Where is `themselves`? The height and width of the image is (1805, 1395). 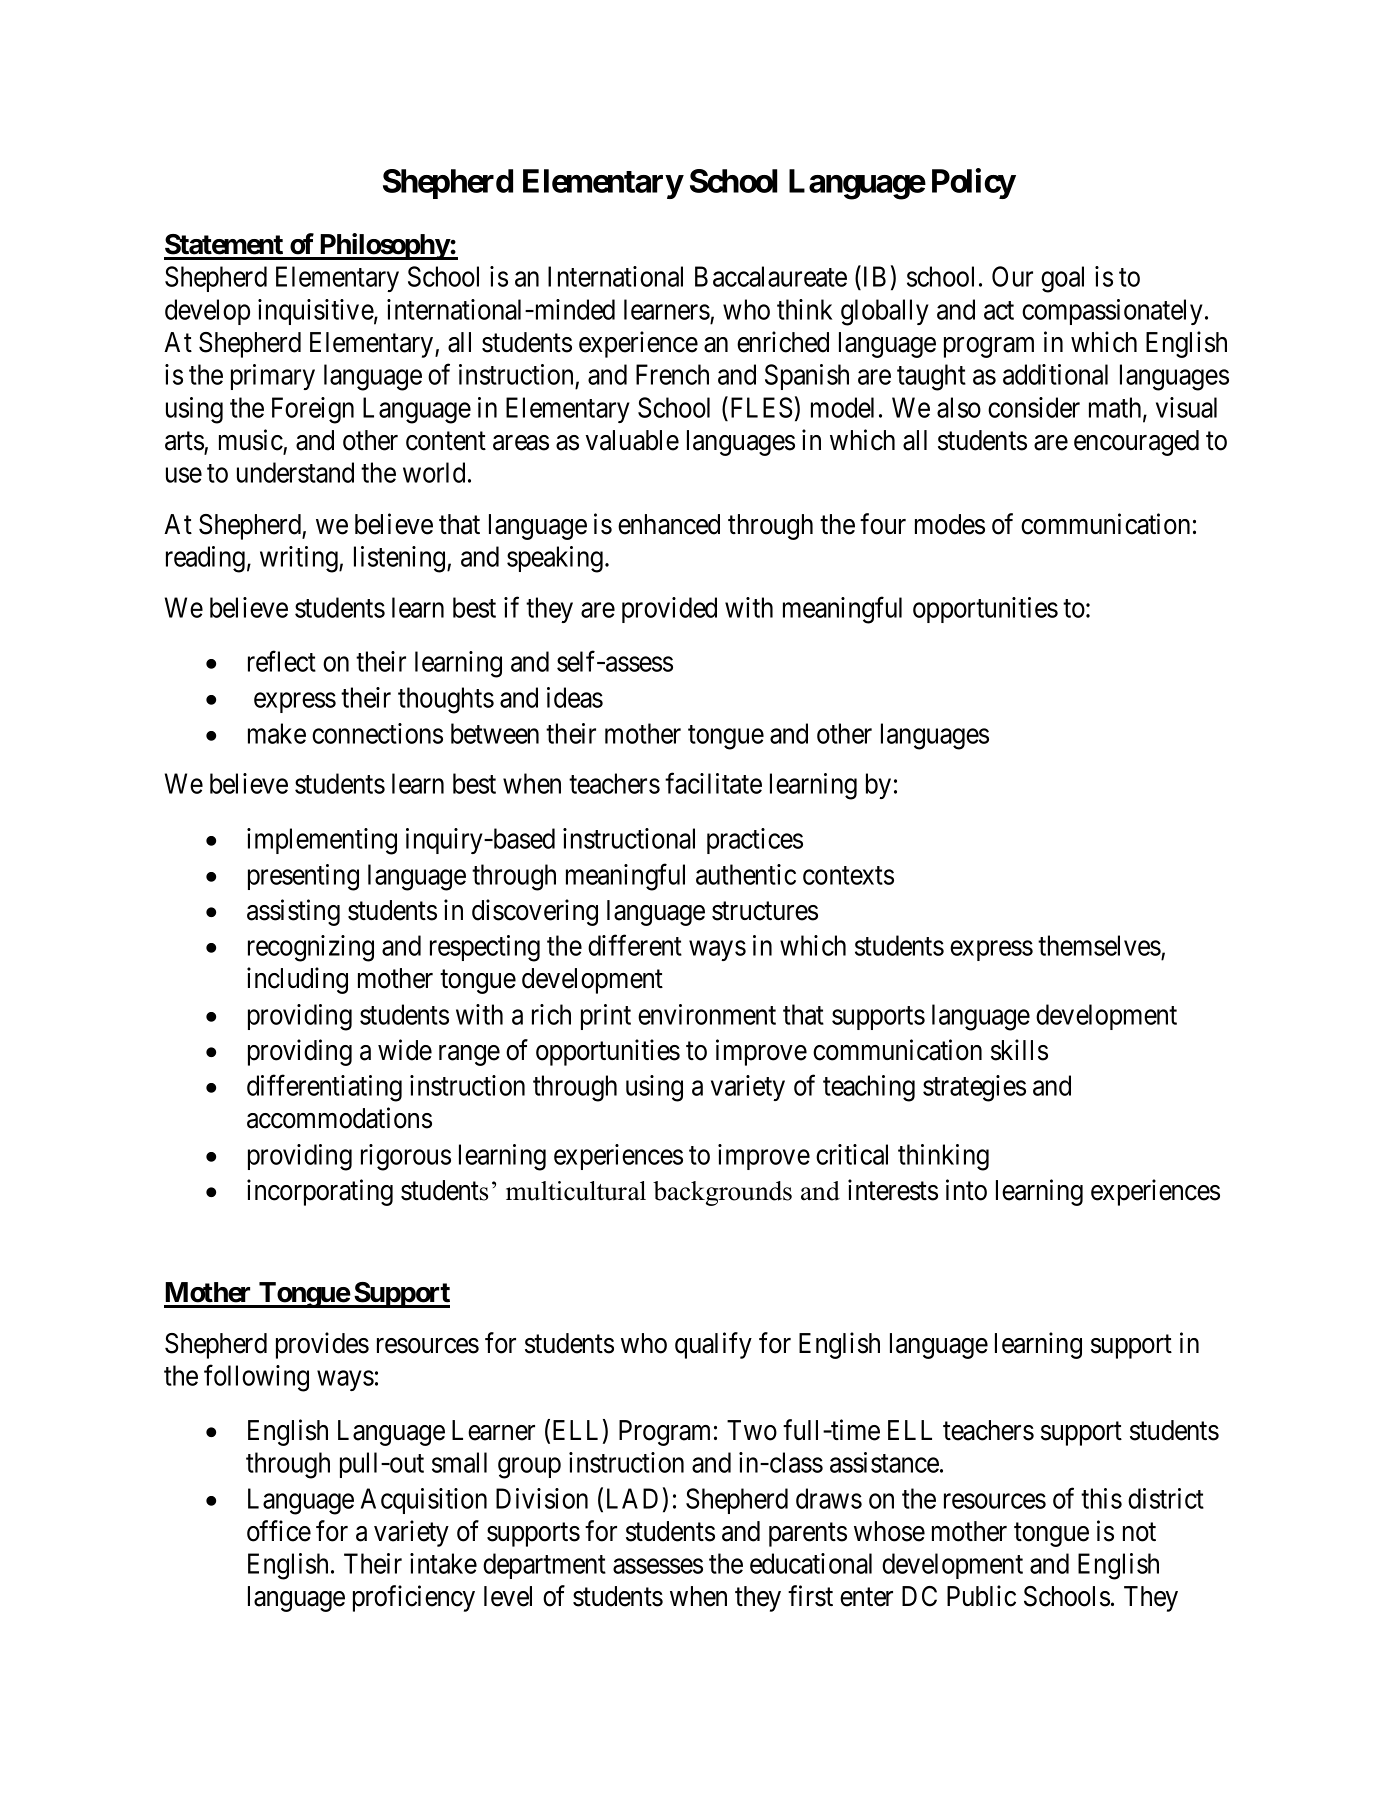
themselves is located at coordinates (1099, 945).
